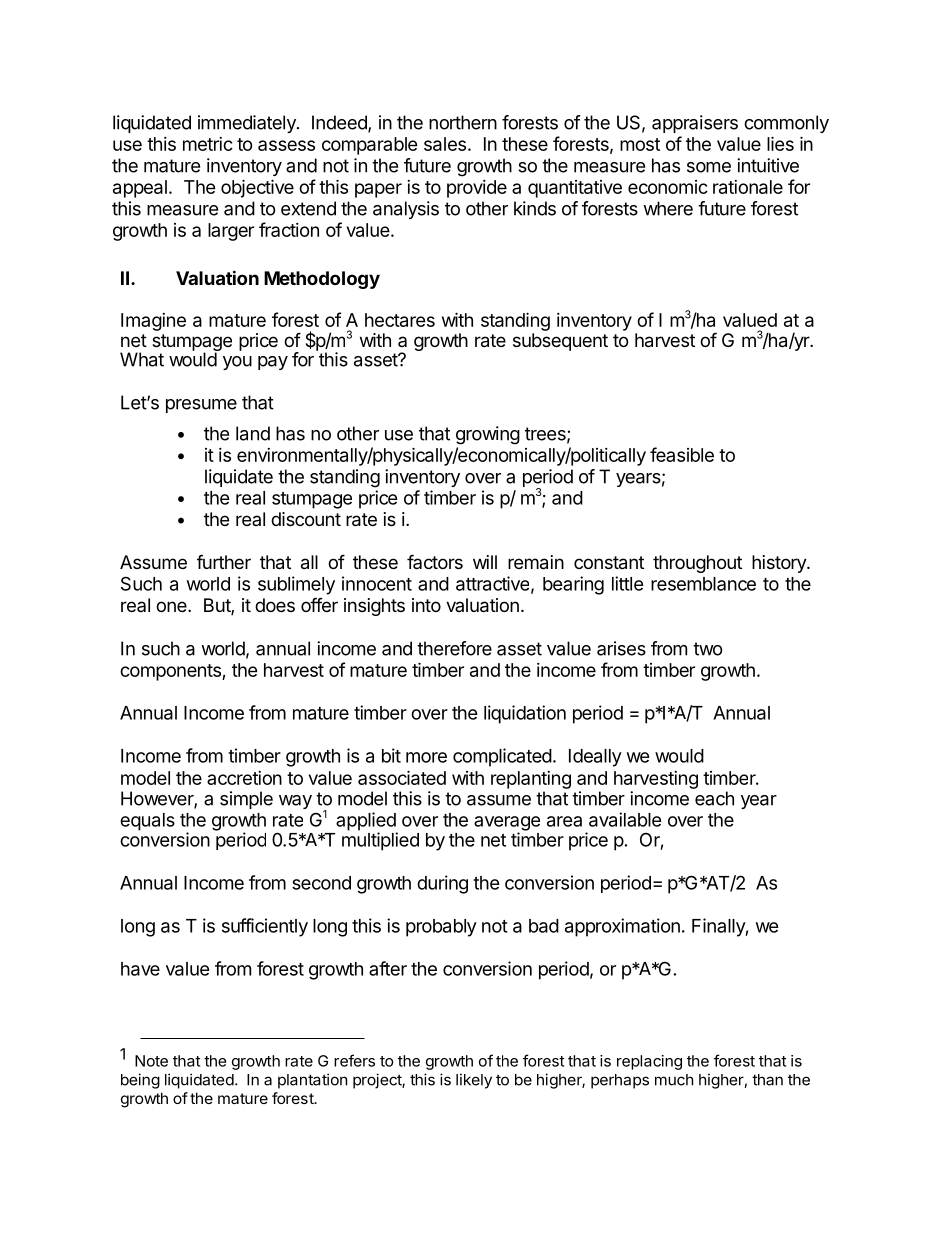 The width and height of the screenshot is (952, 1233). Describe the element at coordinates (709, 167) in the screenshot. I see `some` at that location.
